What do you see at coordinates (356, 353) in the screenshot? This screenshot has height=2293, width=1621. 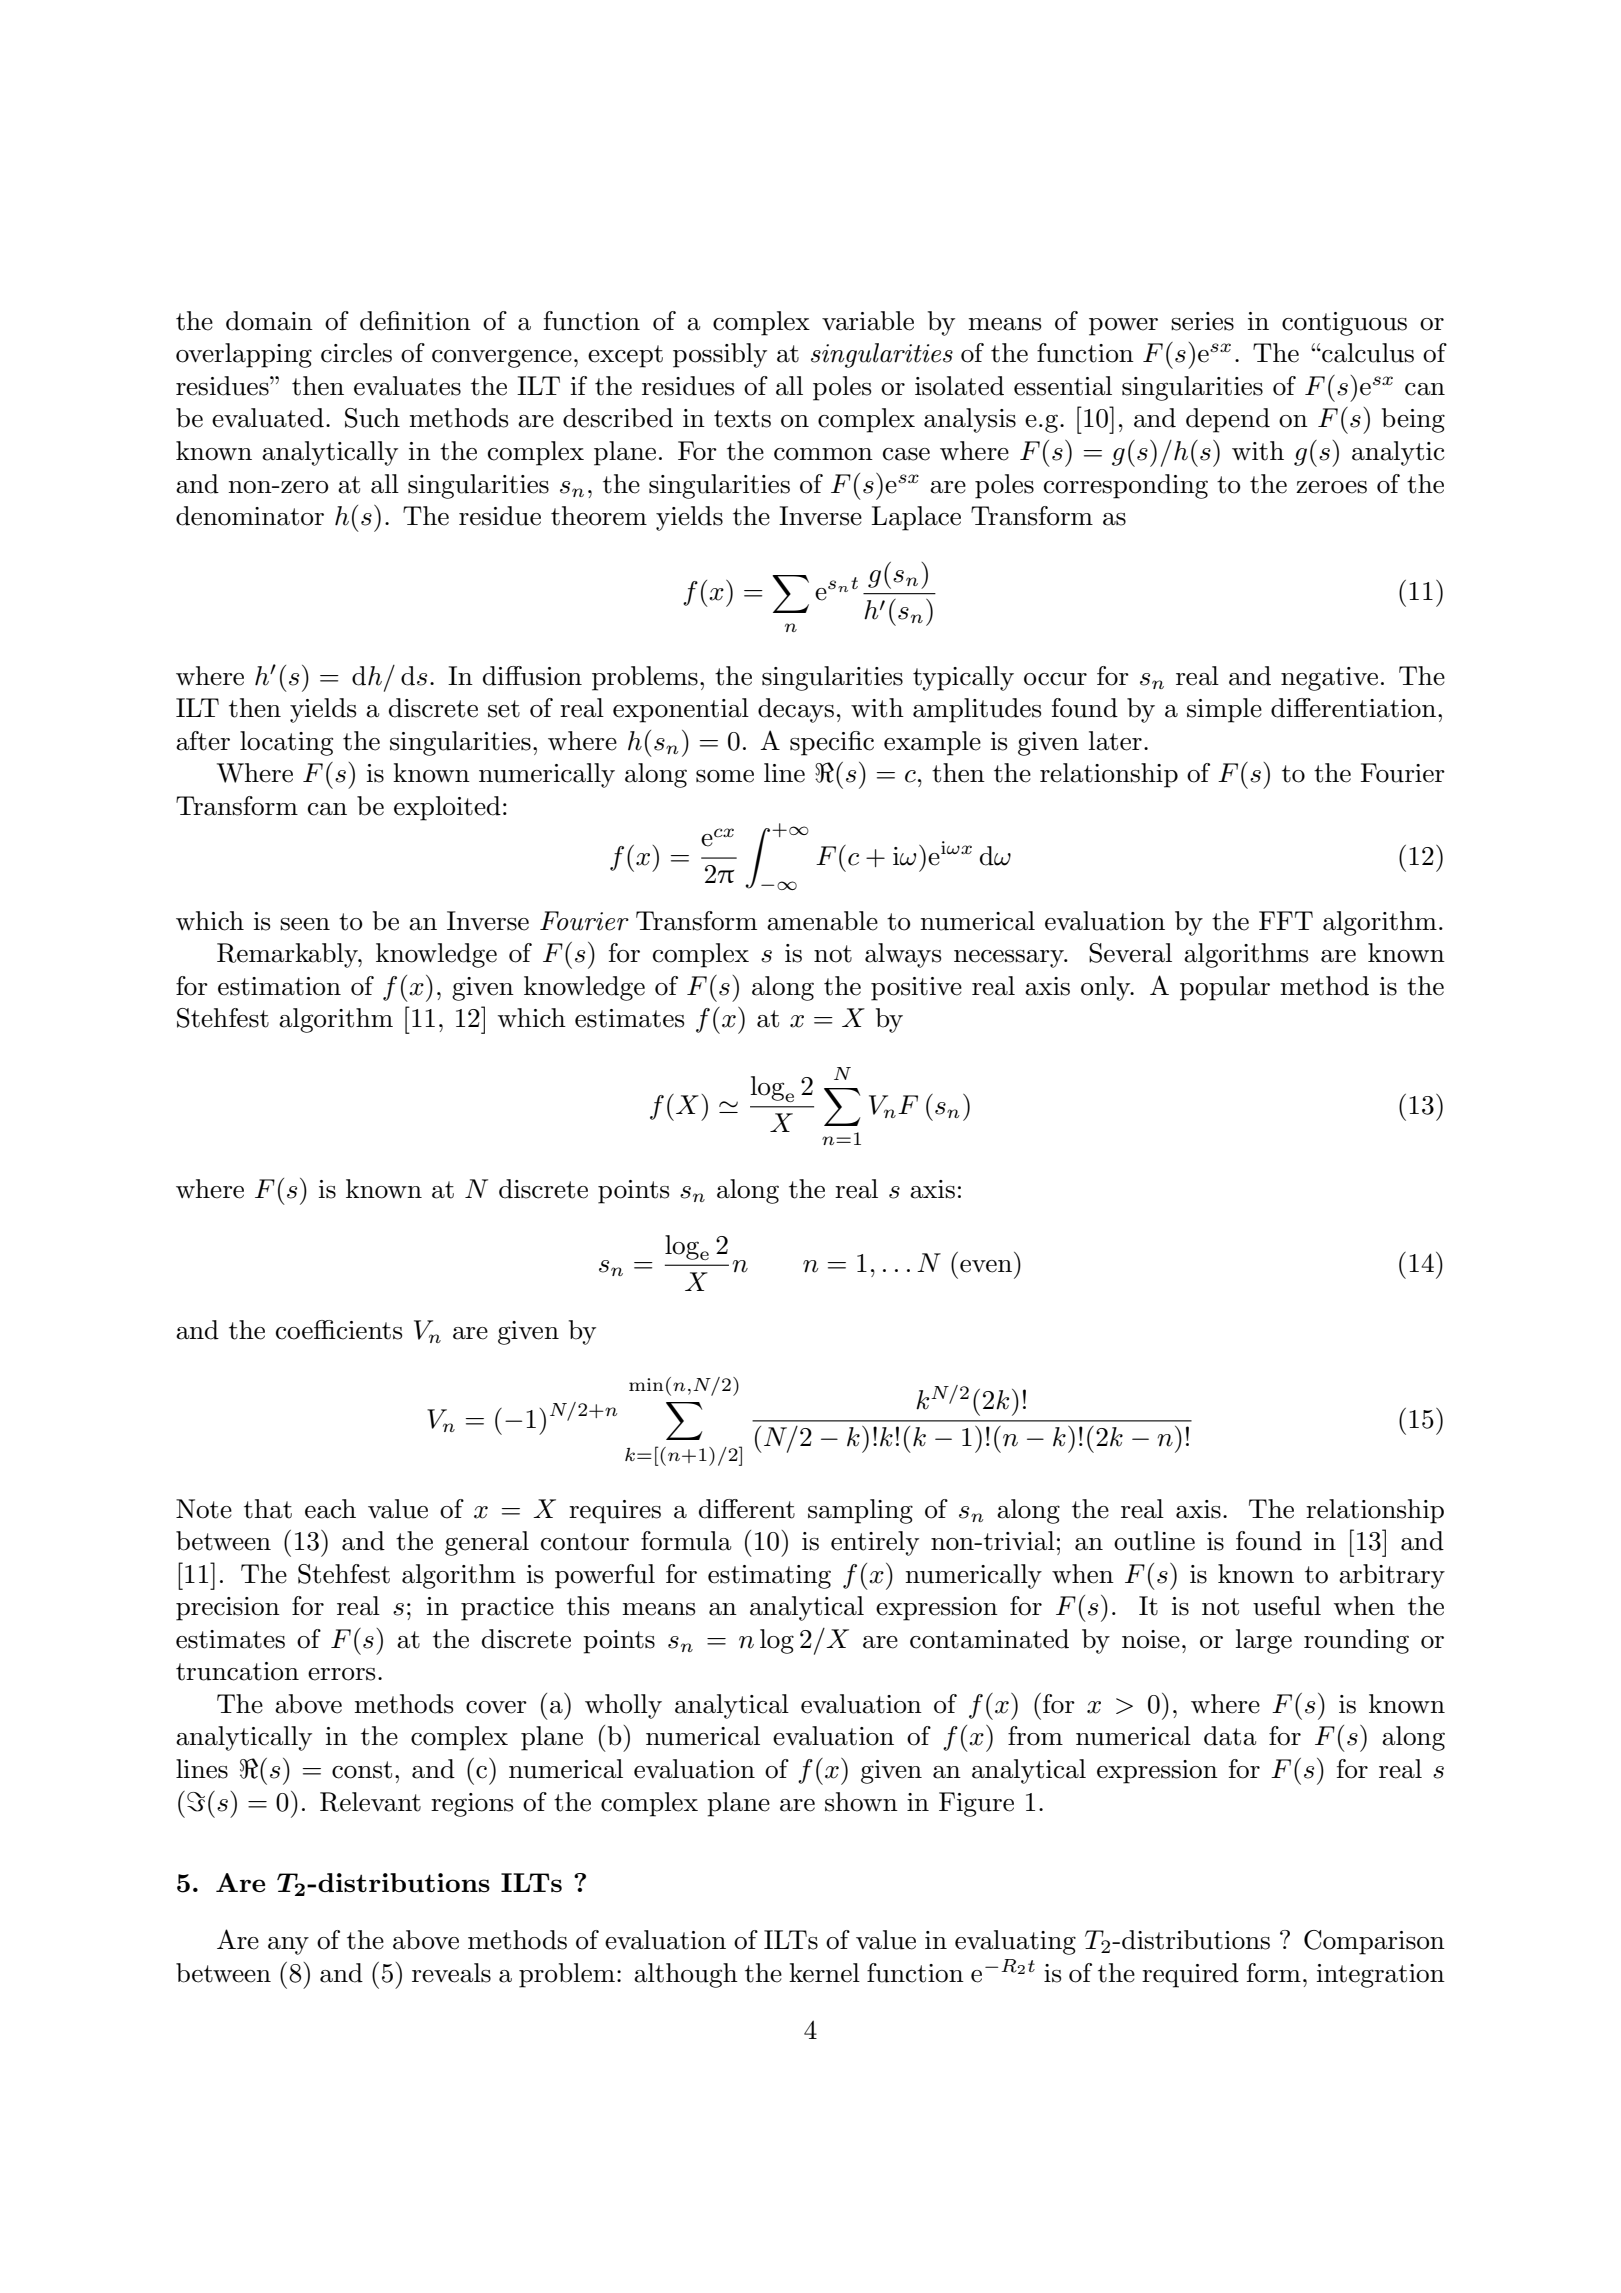 I see `circles` at bounding box center [356, 353].
